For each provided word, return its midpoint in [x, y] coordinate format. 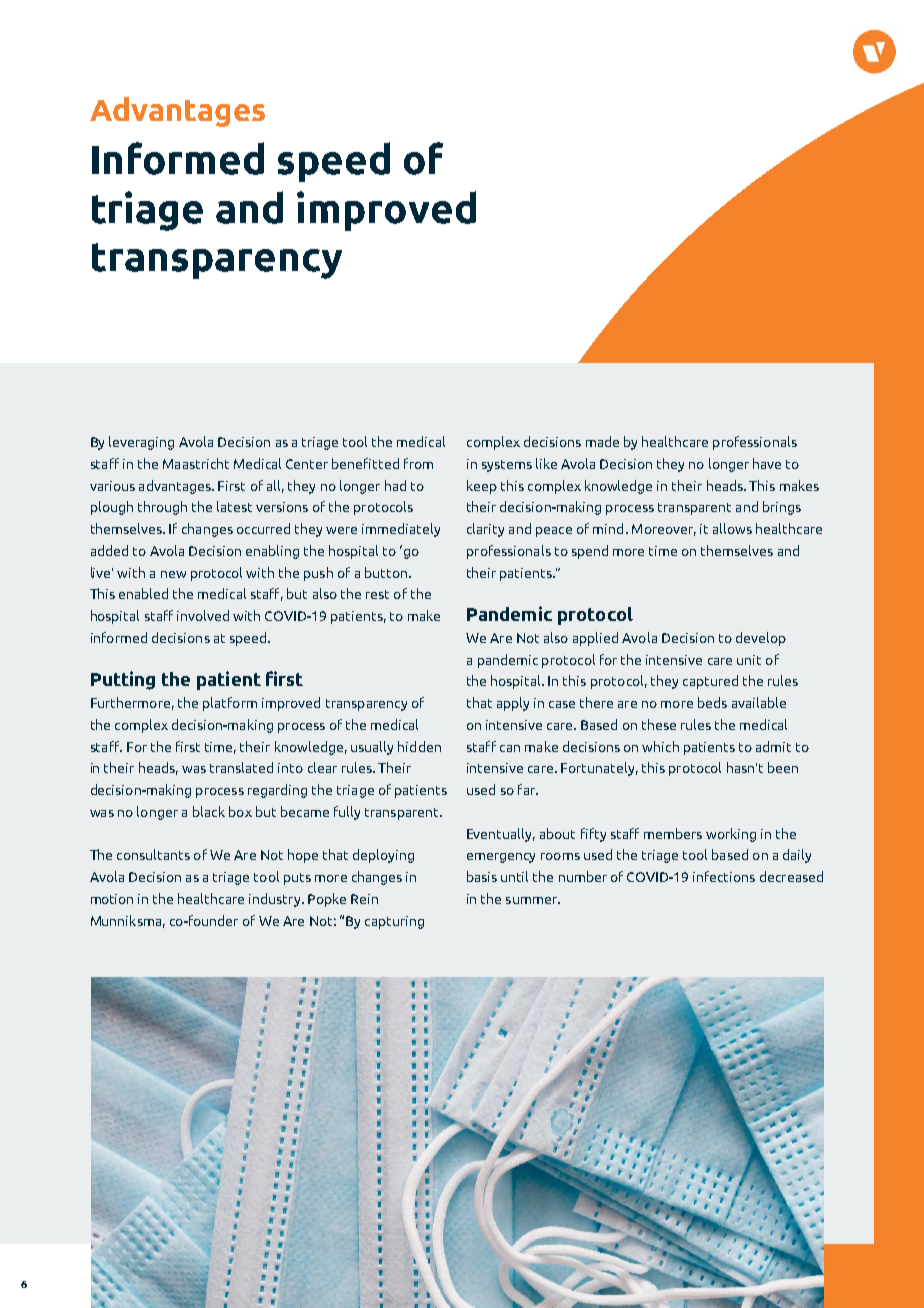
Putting [123, 680]
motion [112, 899]
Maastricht [196, 463]
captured [710, 682]
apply [513, 704]
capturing [394, 922]
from [418, 463]
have [767, 463]
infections [724, 876]
